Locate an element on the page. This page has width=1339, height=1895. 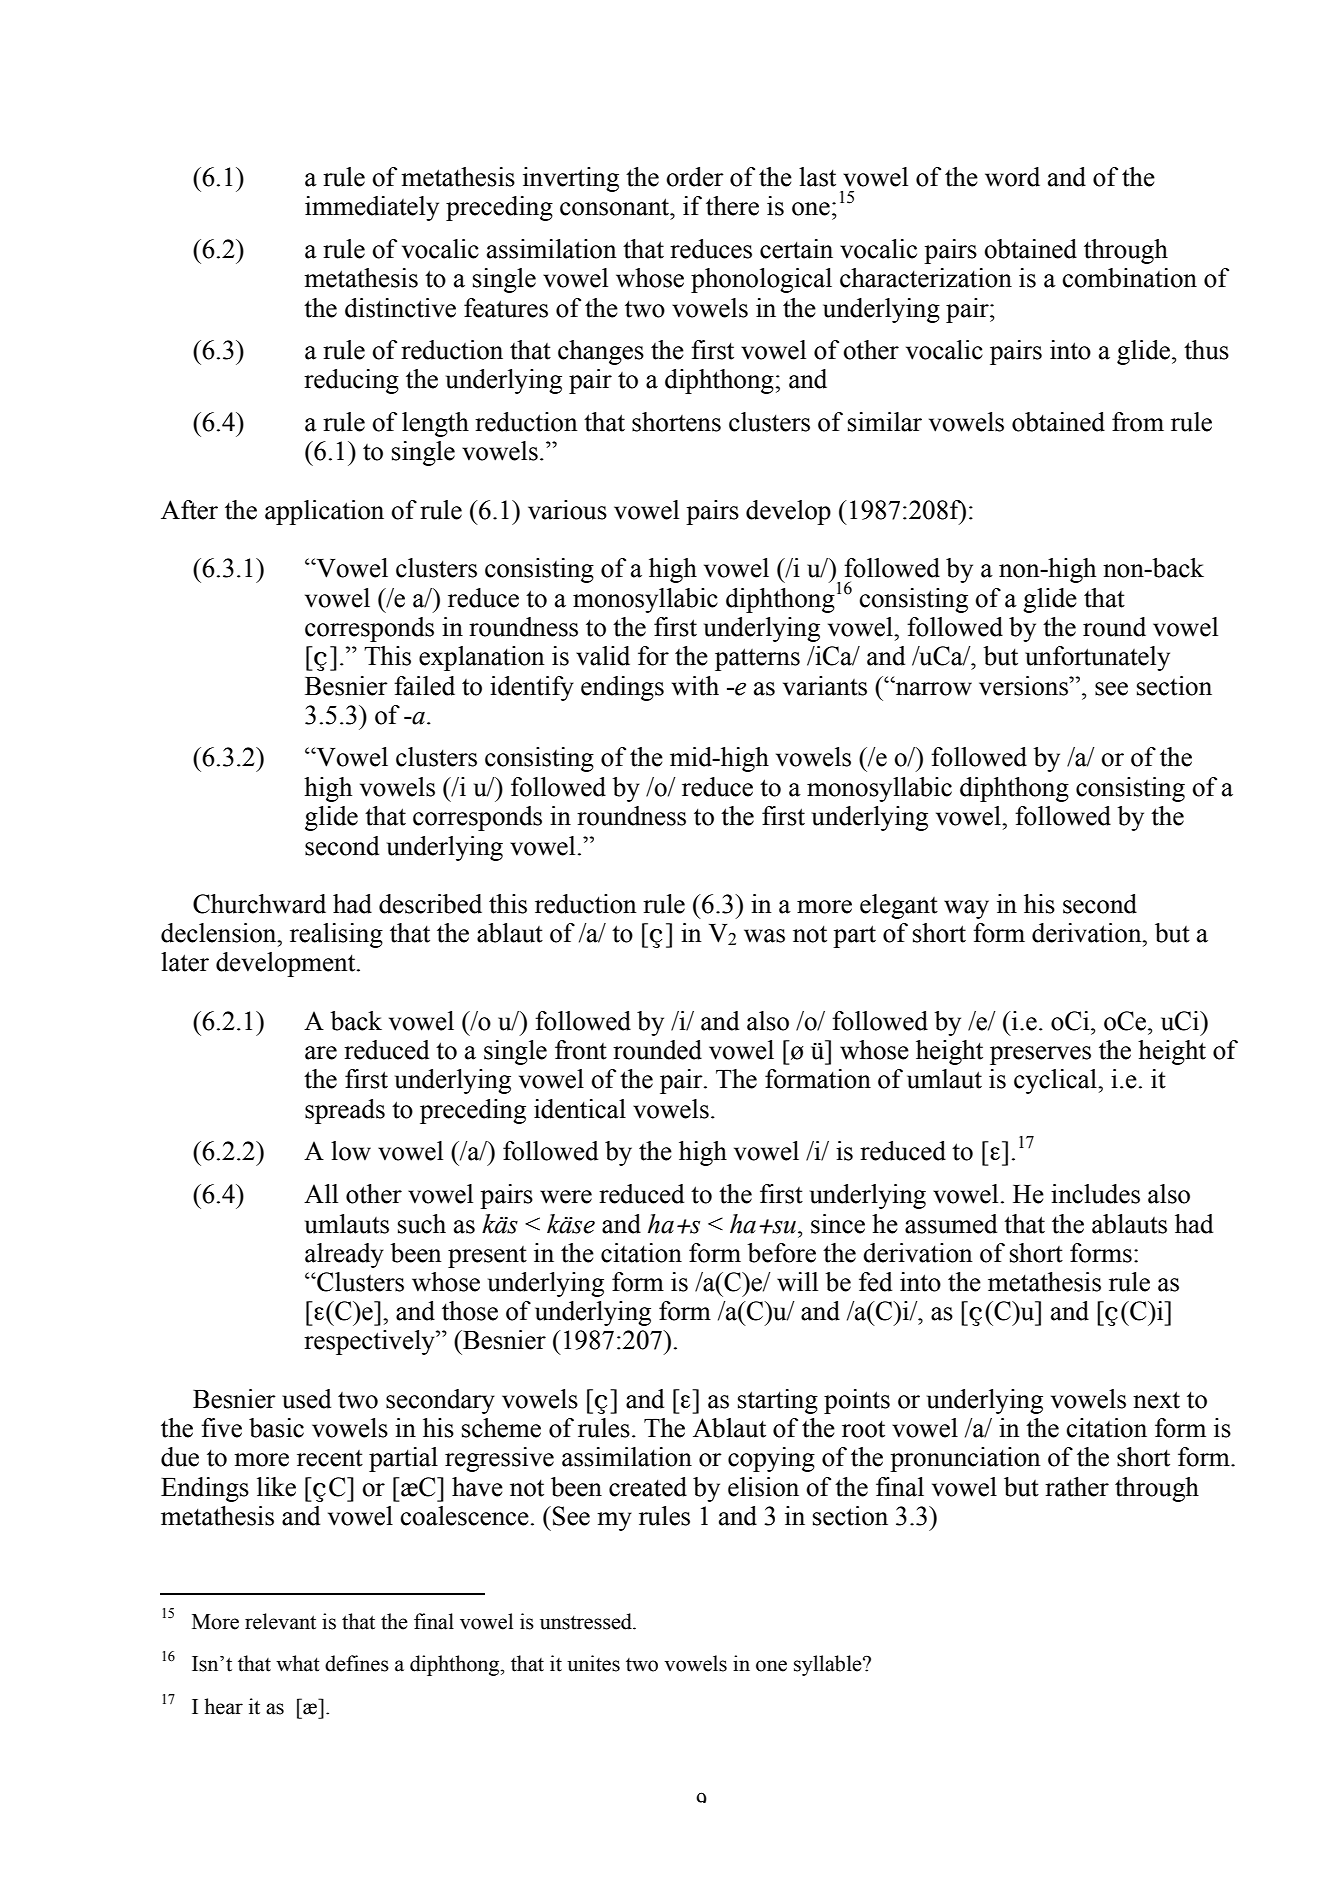
there is located at coordinates (732, 206).
